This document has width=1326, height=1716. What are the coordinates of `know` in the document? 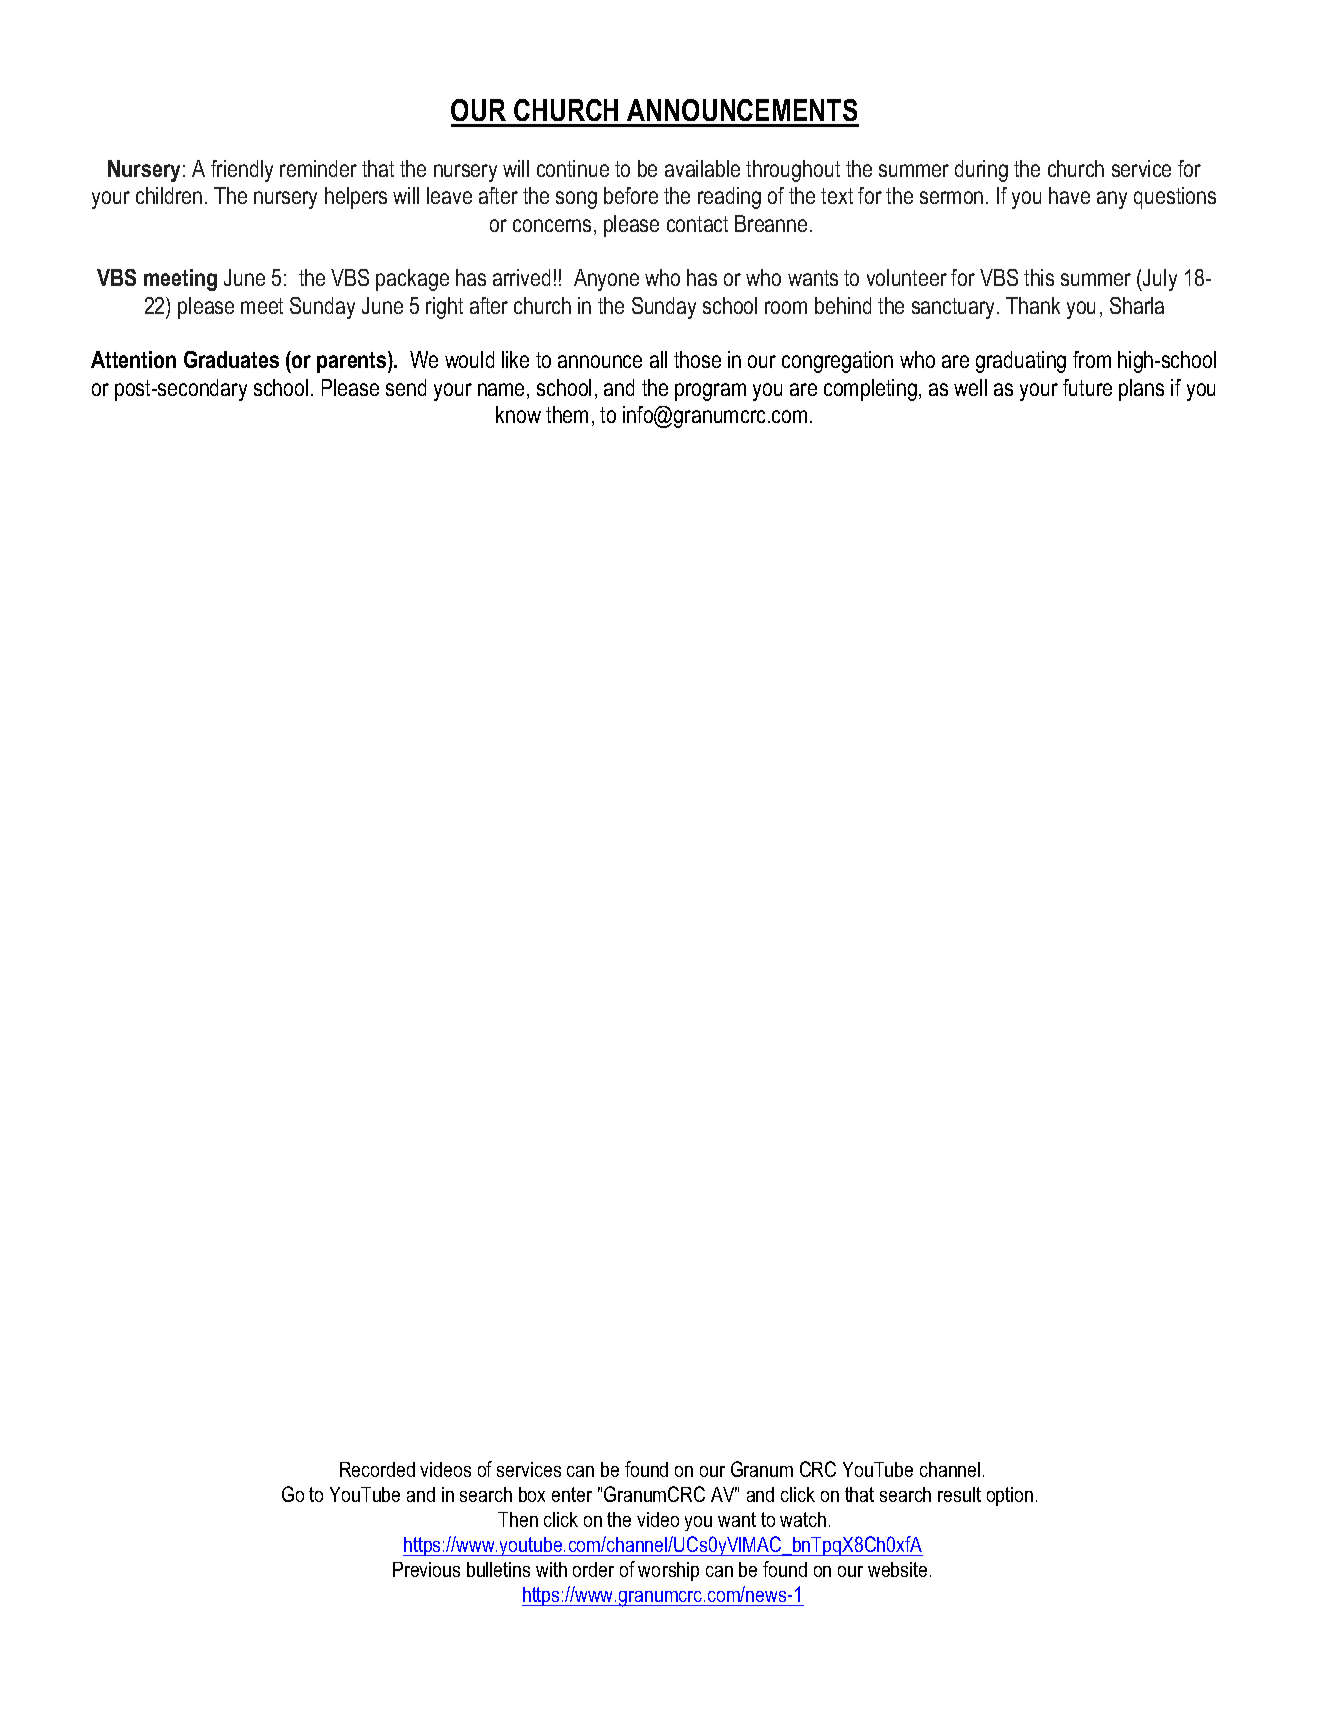 It's located at (518, 414).
